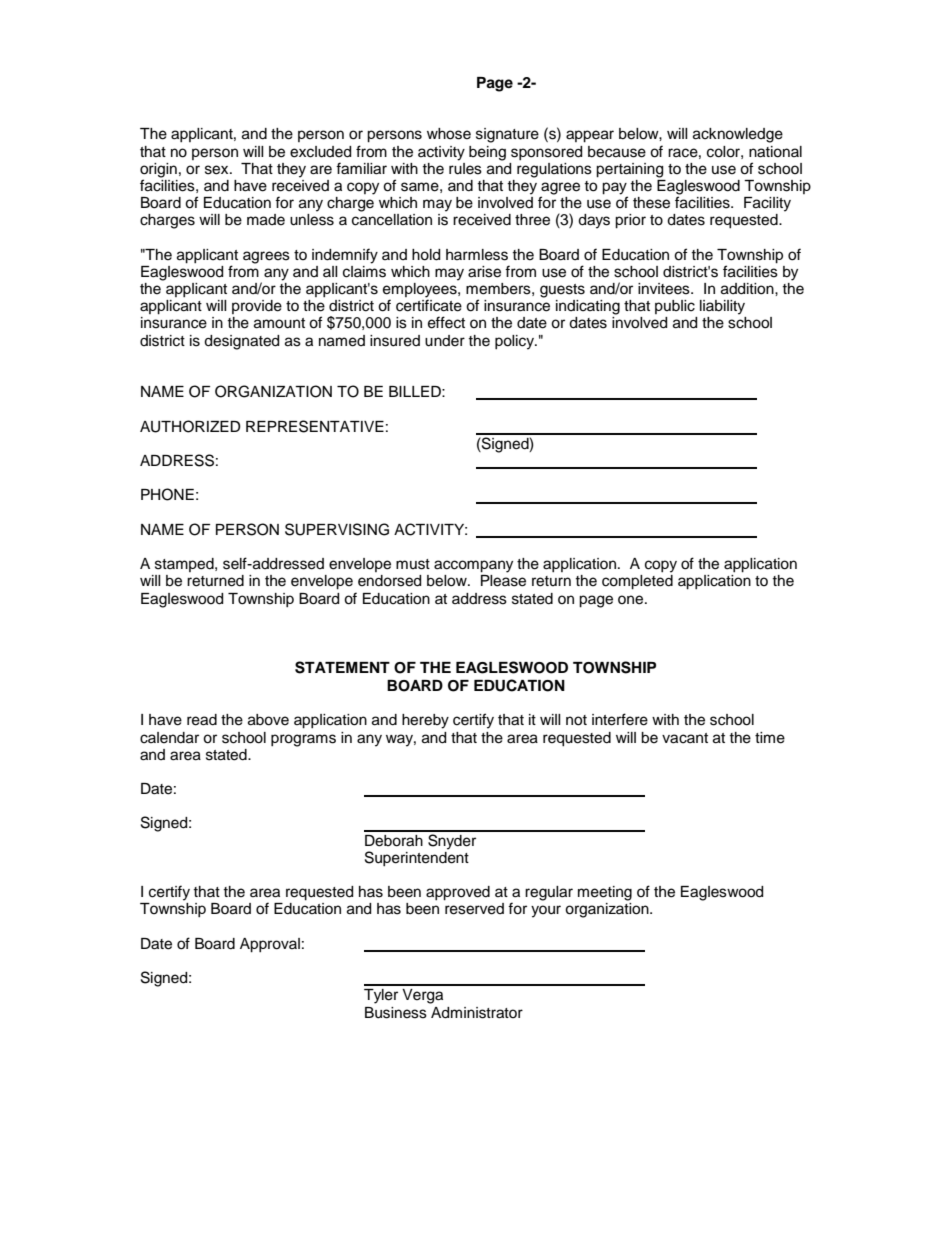 The height and width of the screenshot is (1233, 952). Describe the element at coordinates (337, 529) in the screenshot. I see `SUPERVISING` at that location.
